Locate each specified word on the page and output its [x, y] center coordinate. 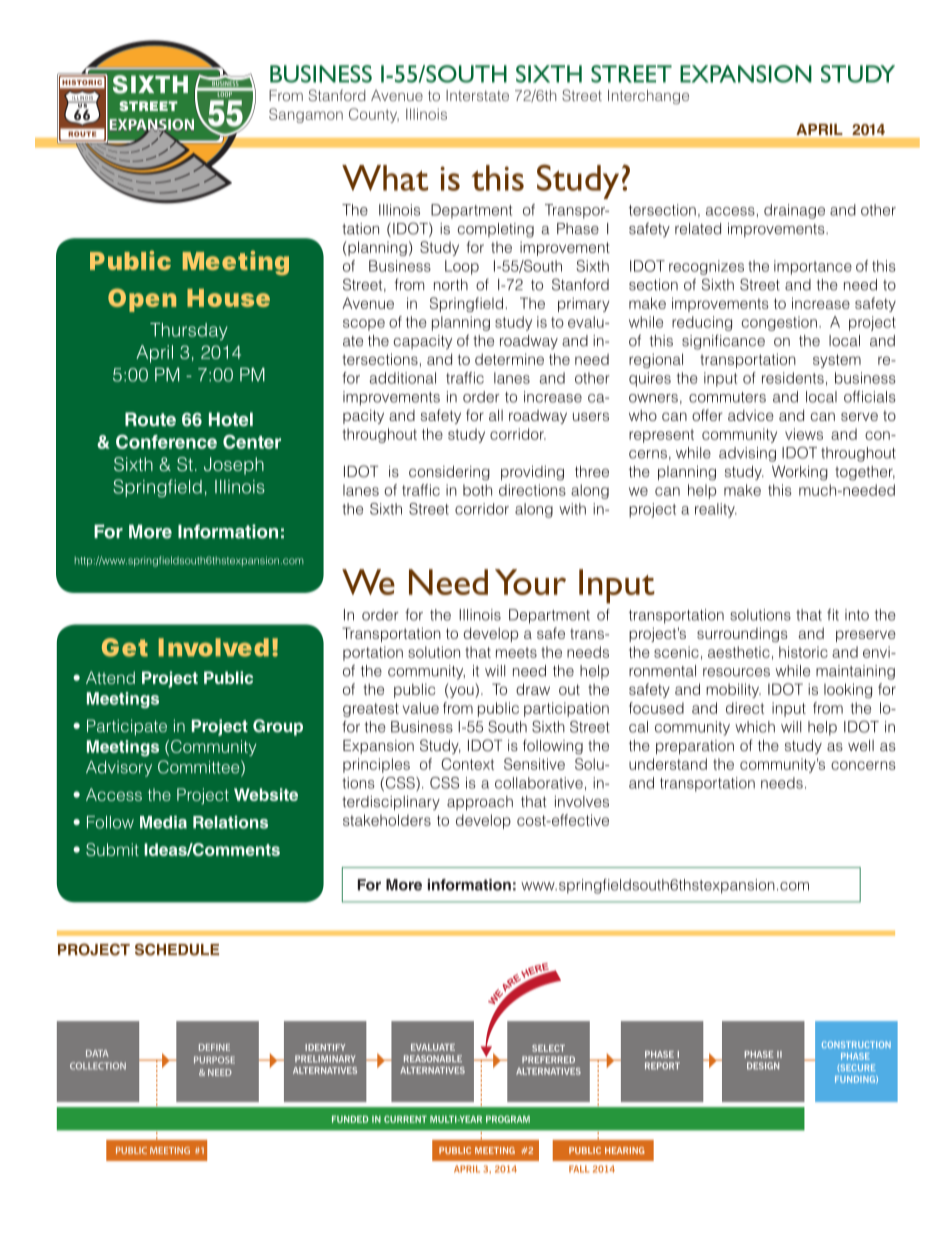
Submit [112, 849]
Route [150, 419]
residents [793, 378]
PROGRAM [508, 1119]
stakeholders [387, 820]
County [374, 115]
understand [668, 764]
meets [516, 652]
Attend [110, 677]
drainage [794, 211]
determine [509, 359]
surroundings [742, 634]
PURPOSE [214, 1060]
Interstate [477, 95]
